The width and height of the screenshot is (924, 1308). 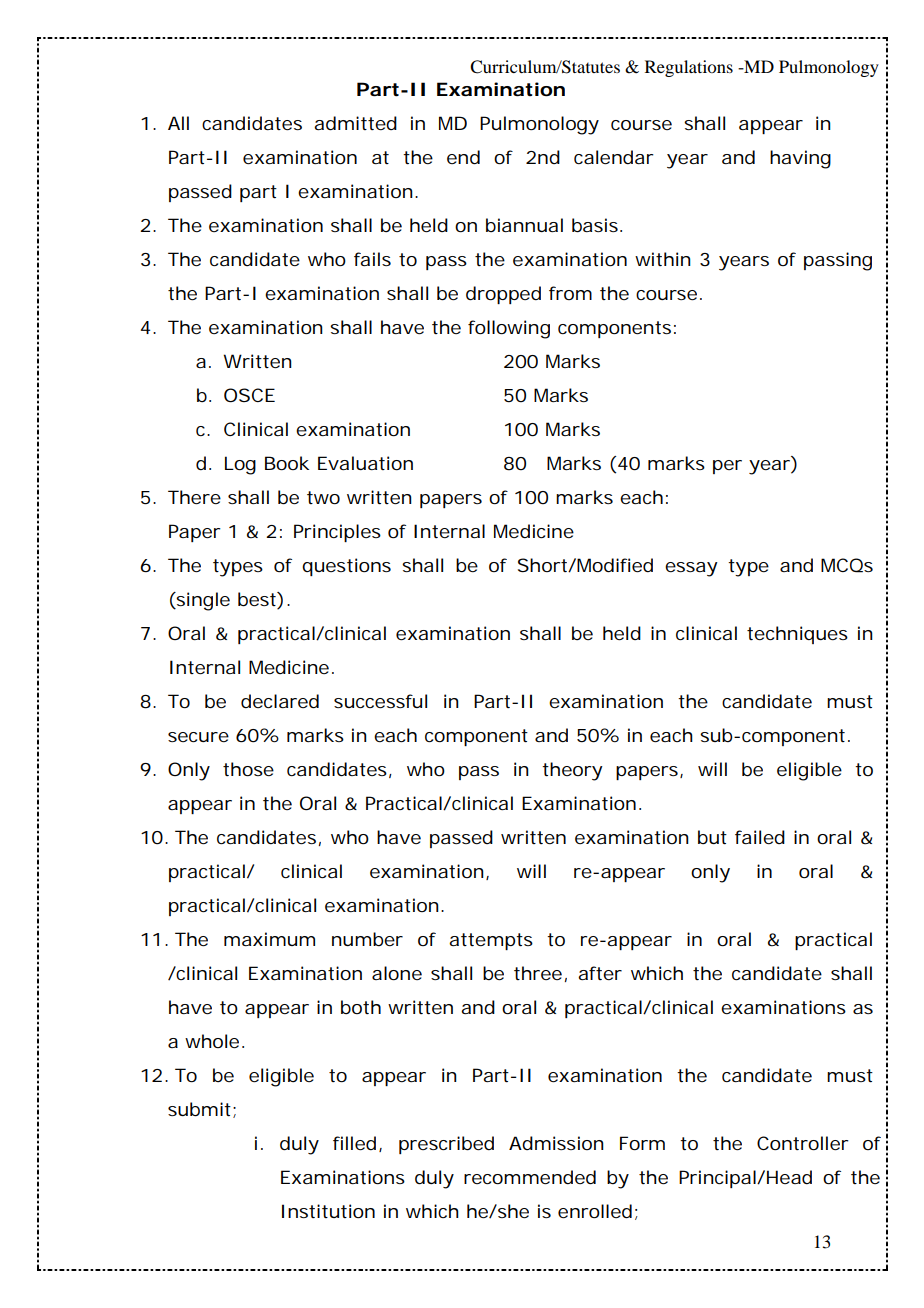 I want to click on recommended, so click(x=530, y=1177).
